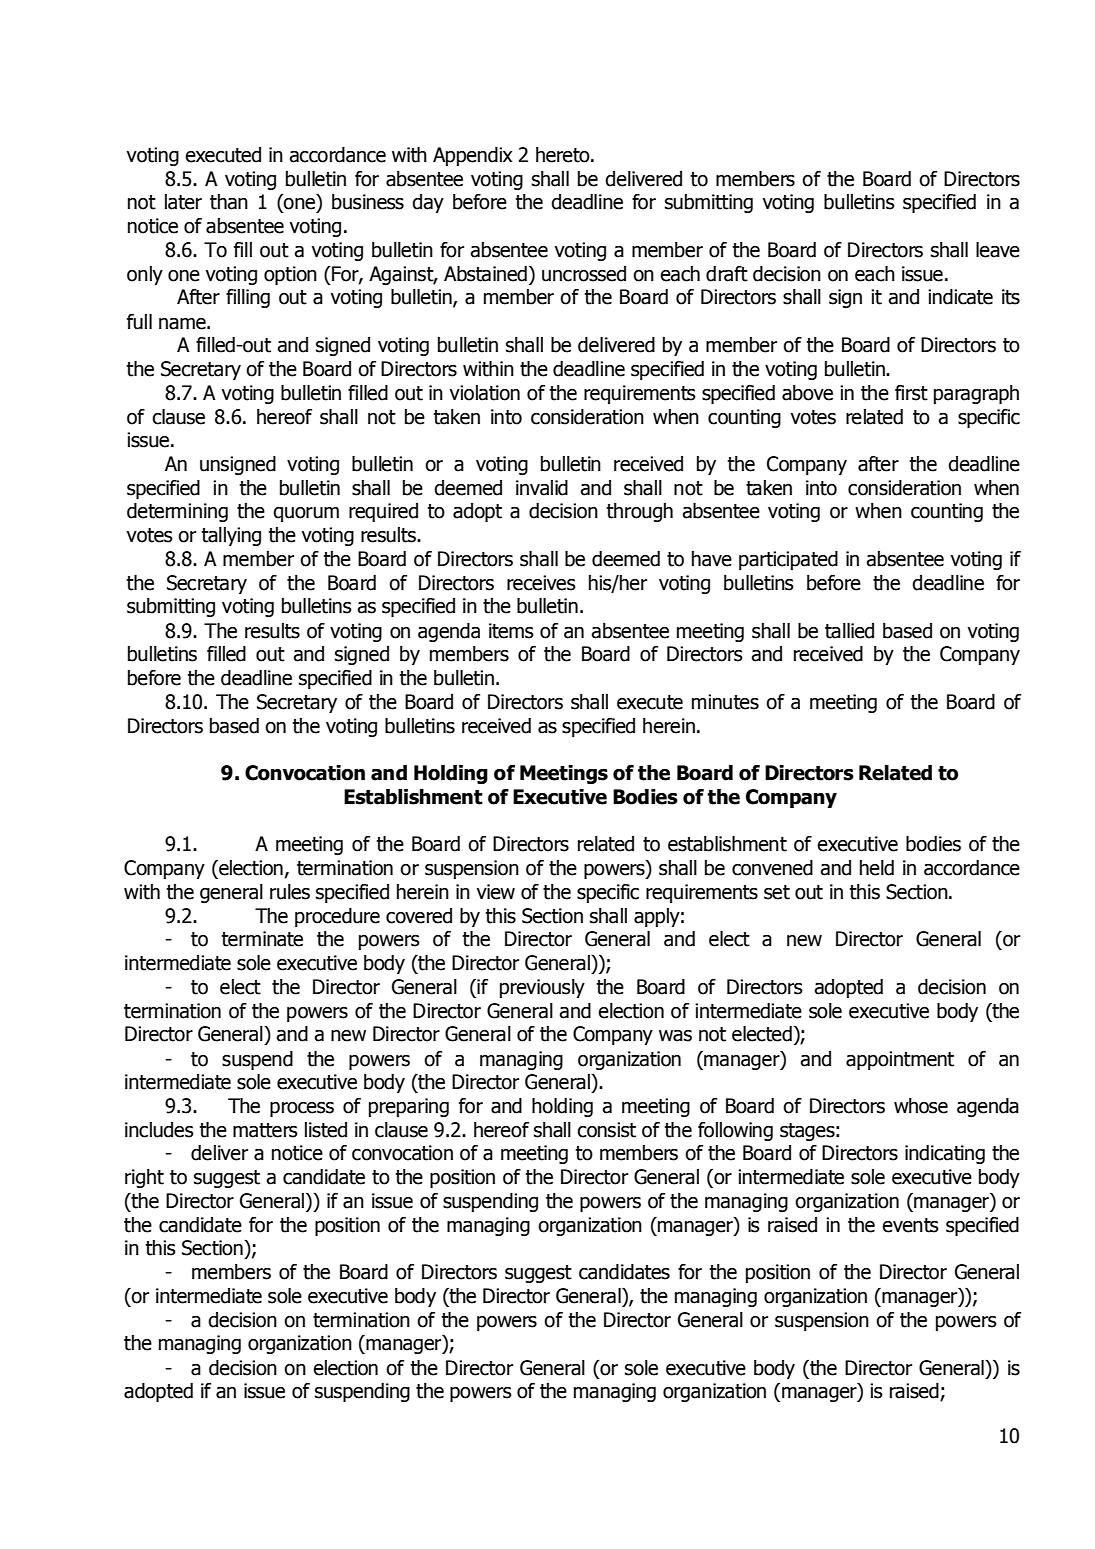  Describe the element at coordinates (849, 631) in the screenshot. I see `tallied` at that location.
